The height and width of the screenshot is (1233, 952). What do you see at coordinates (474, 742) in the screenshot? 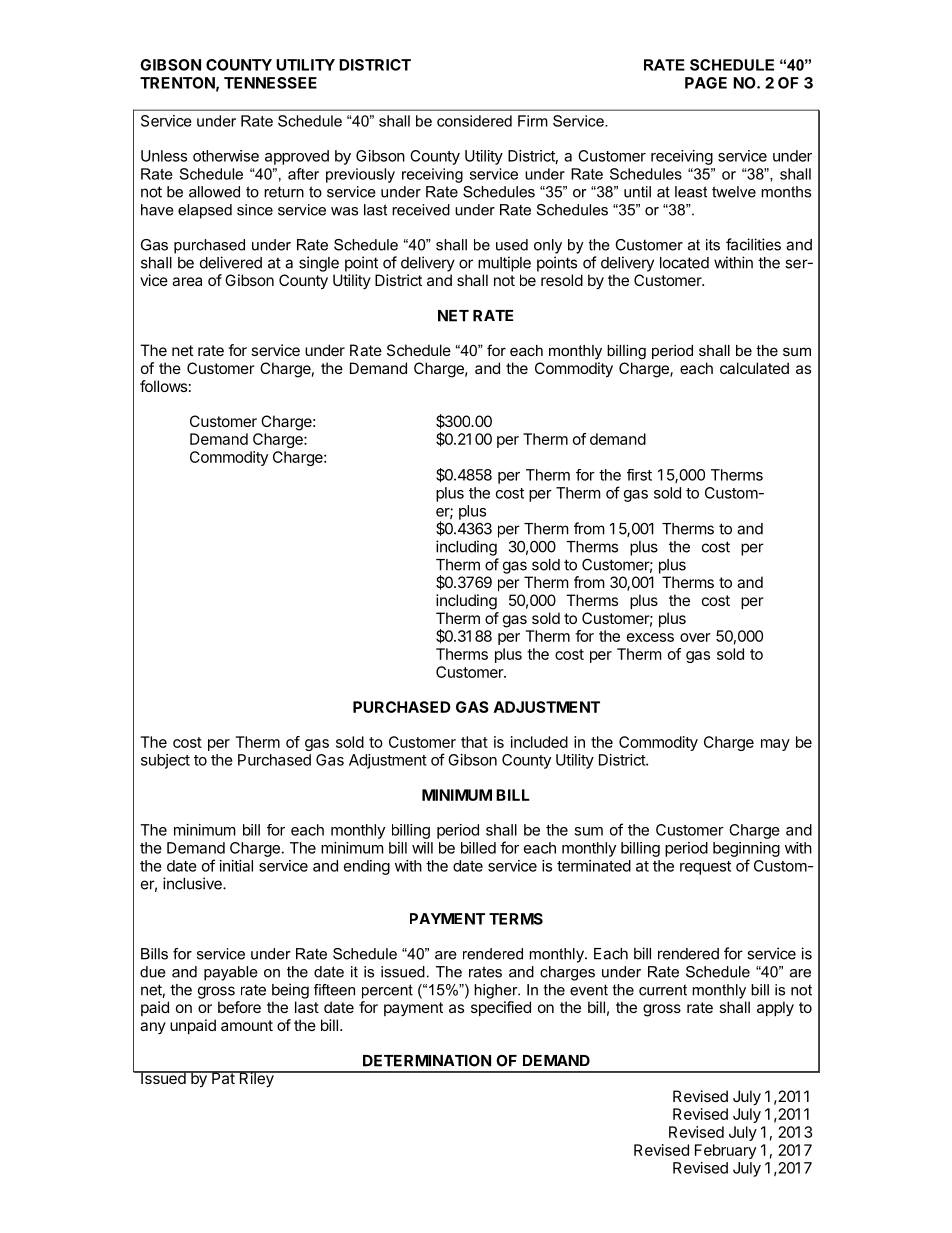
I see `that` at bounding box center [474, 742].
